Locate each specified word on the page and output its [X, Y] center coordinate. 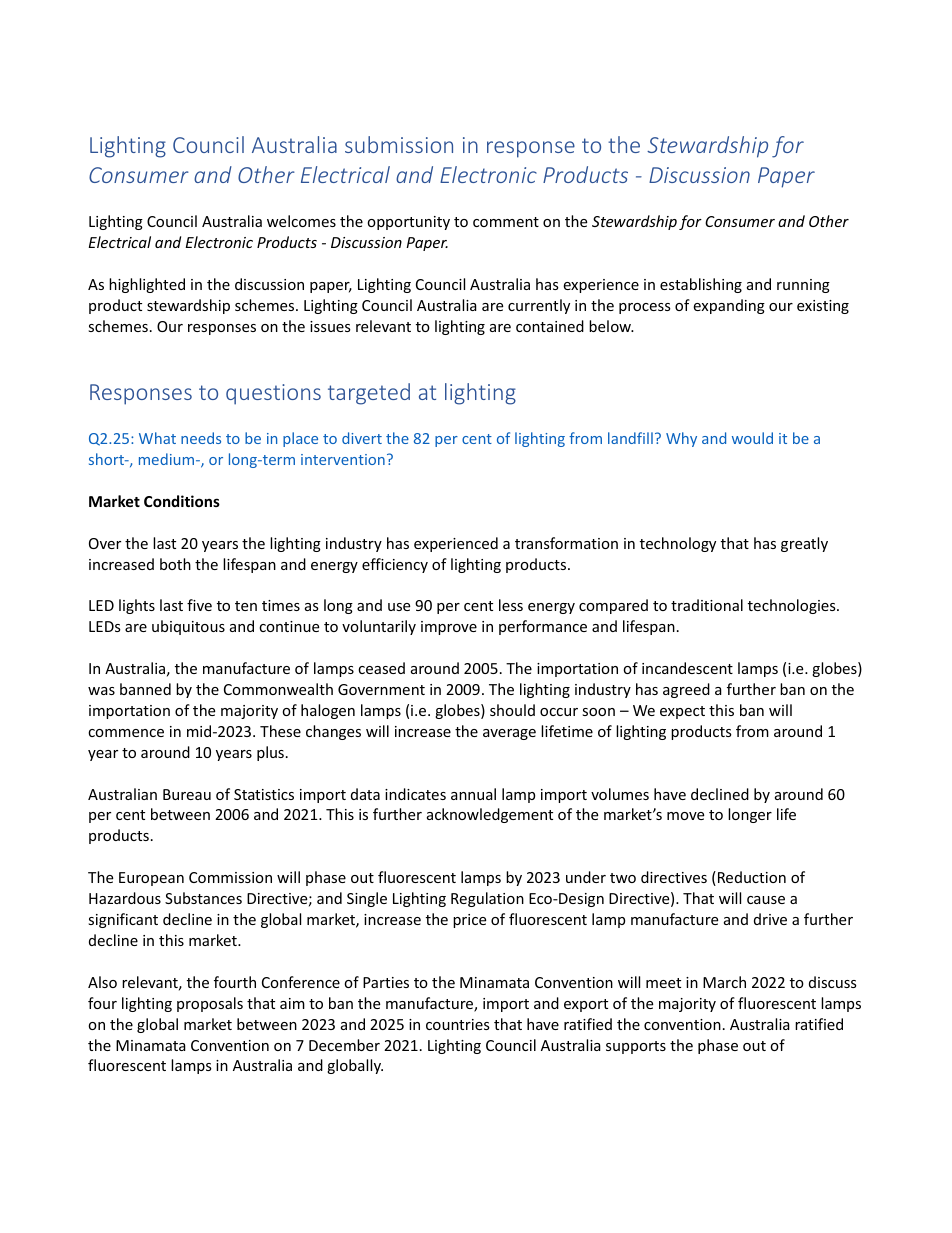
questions [273, 394]
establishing [701, 285]
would [752, 438]
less [511, 605]
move [685, 816]
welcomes [301, 221]
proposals [210, 1004]
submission [399, 144]
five [199, 605]
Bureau [187, 794]
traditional [707, 605]
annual [473, 794]
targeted [369, 394]
